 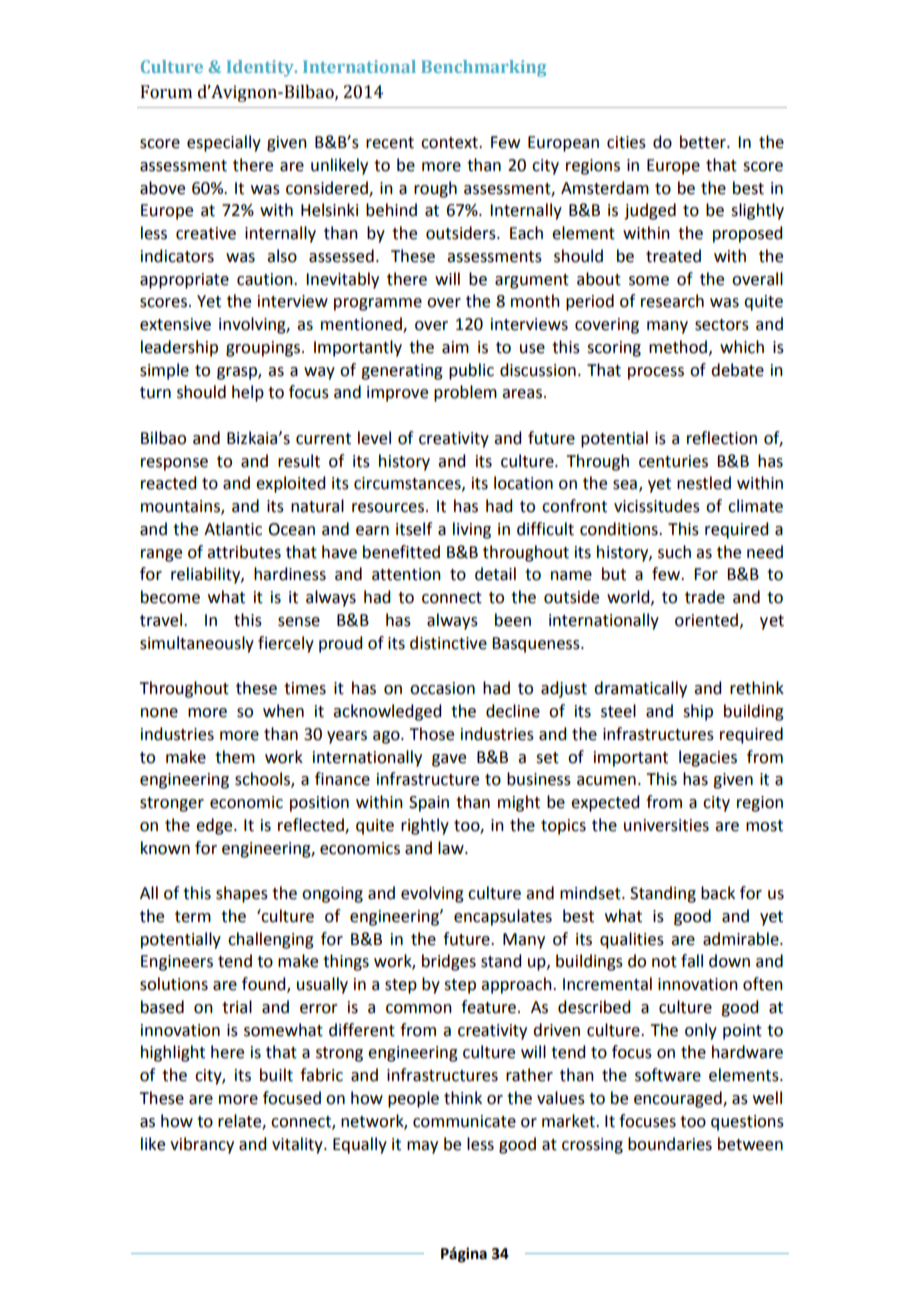 I want to click on grasp, so click(x=238, y=373).
